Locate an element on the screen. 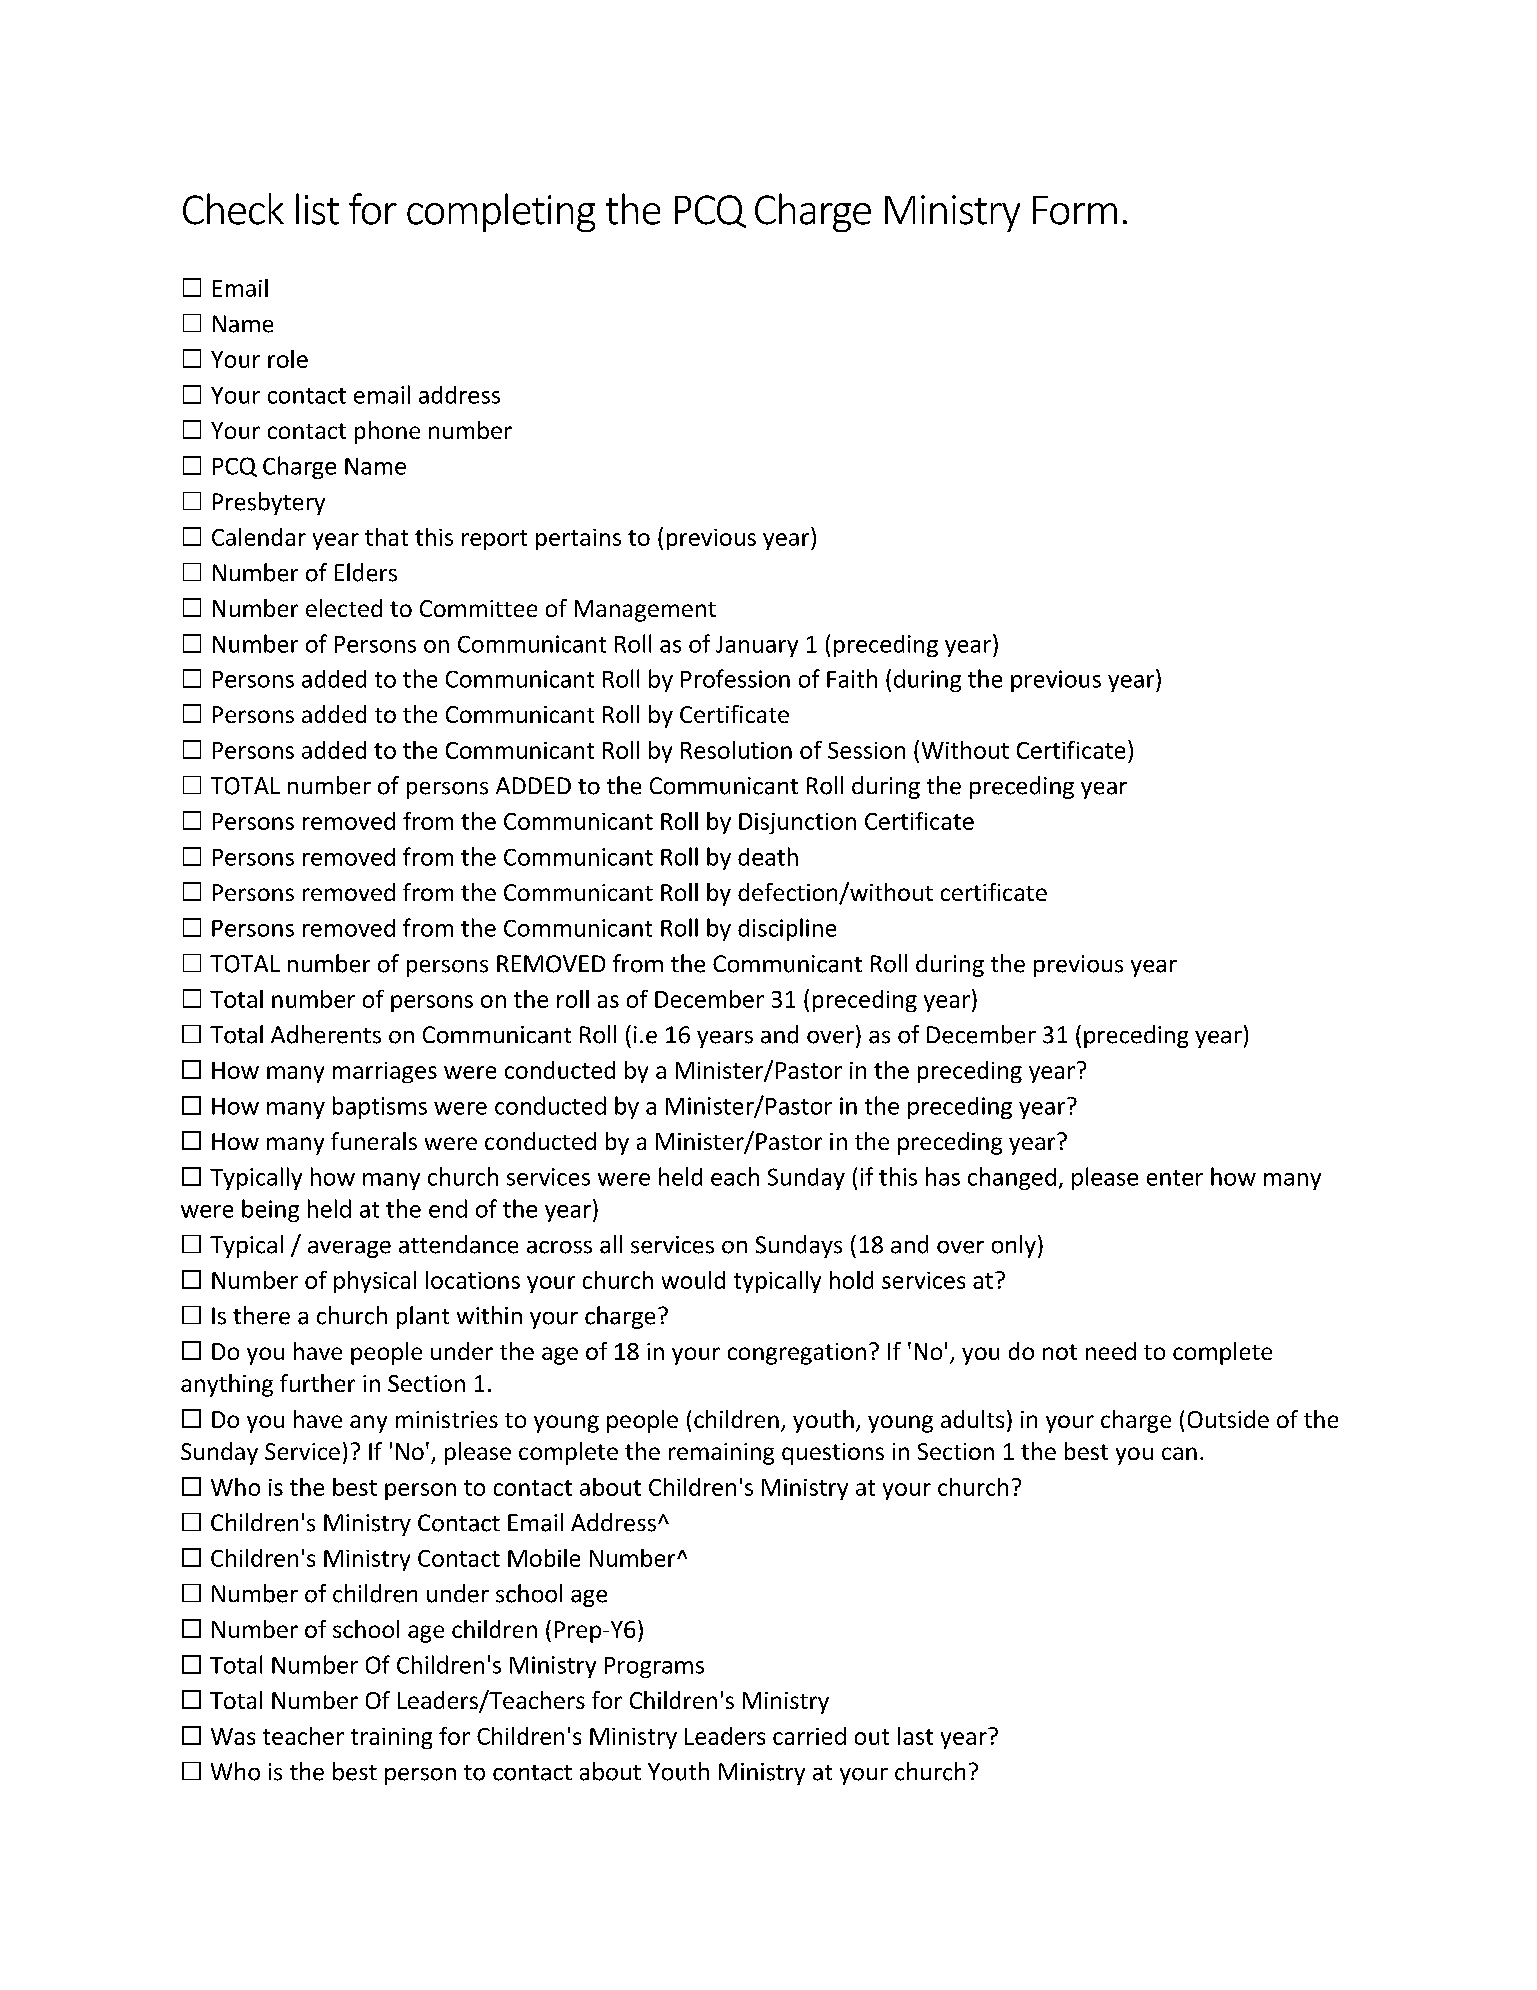  congregation is located at coordinates (797, 1354).
